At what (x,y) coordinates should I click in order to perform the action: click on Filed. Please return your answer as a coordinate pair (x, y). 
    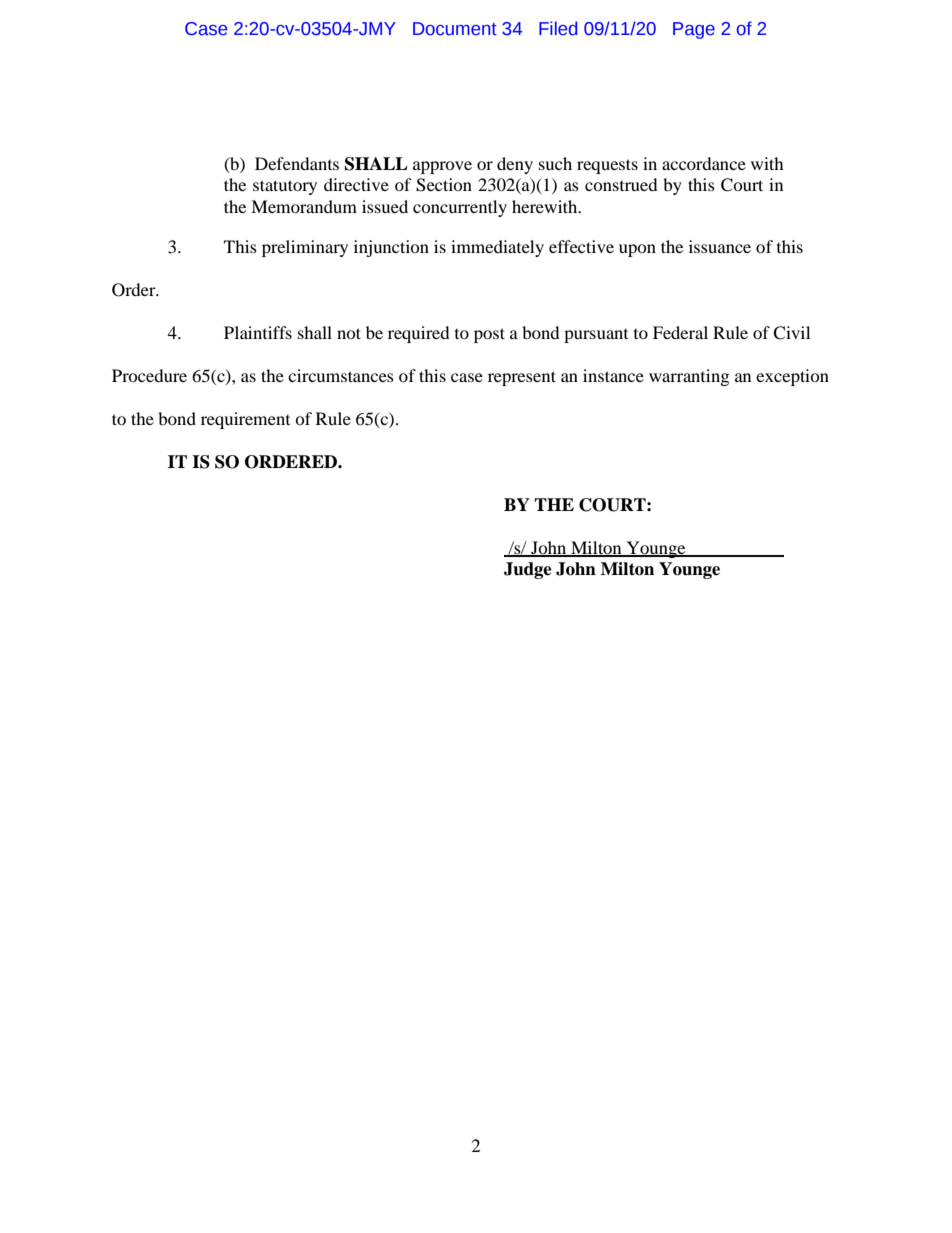
    Looking at the image, I should click on (558, 28).
